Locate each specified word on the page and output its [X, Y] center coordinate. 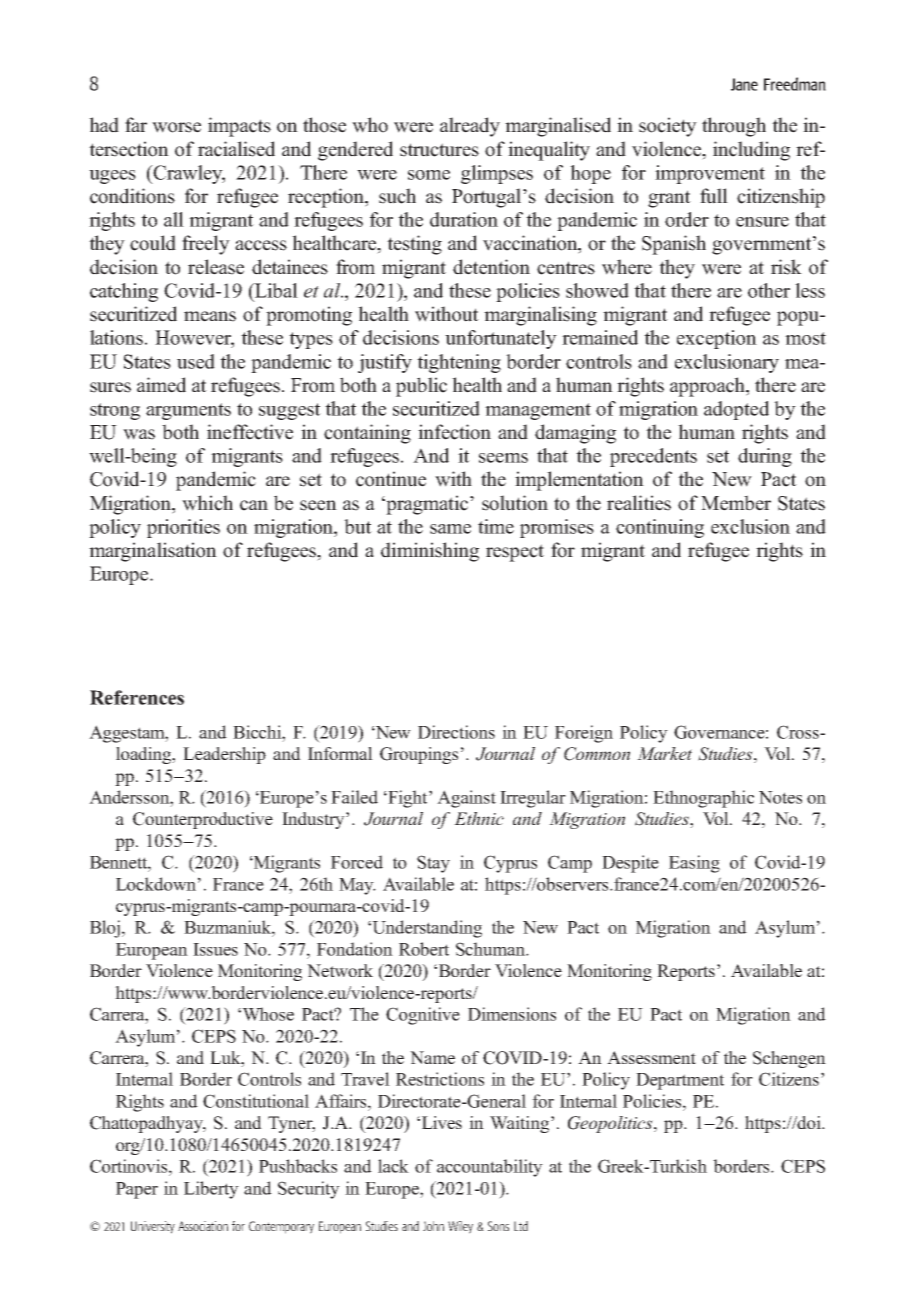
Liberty [211, 1190]
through [734, 127]
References [137, 697]
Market [664, 753]
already [470, 127]
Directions [456, 732]
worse [176, 127]
